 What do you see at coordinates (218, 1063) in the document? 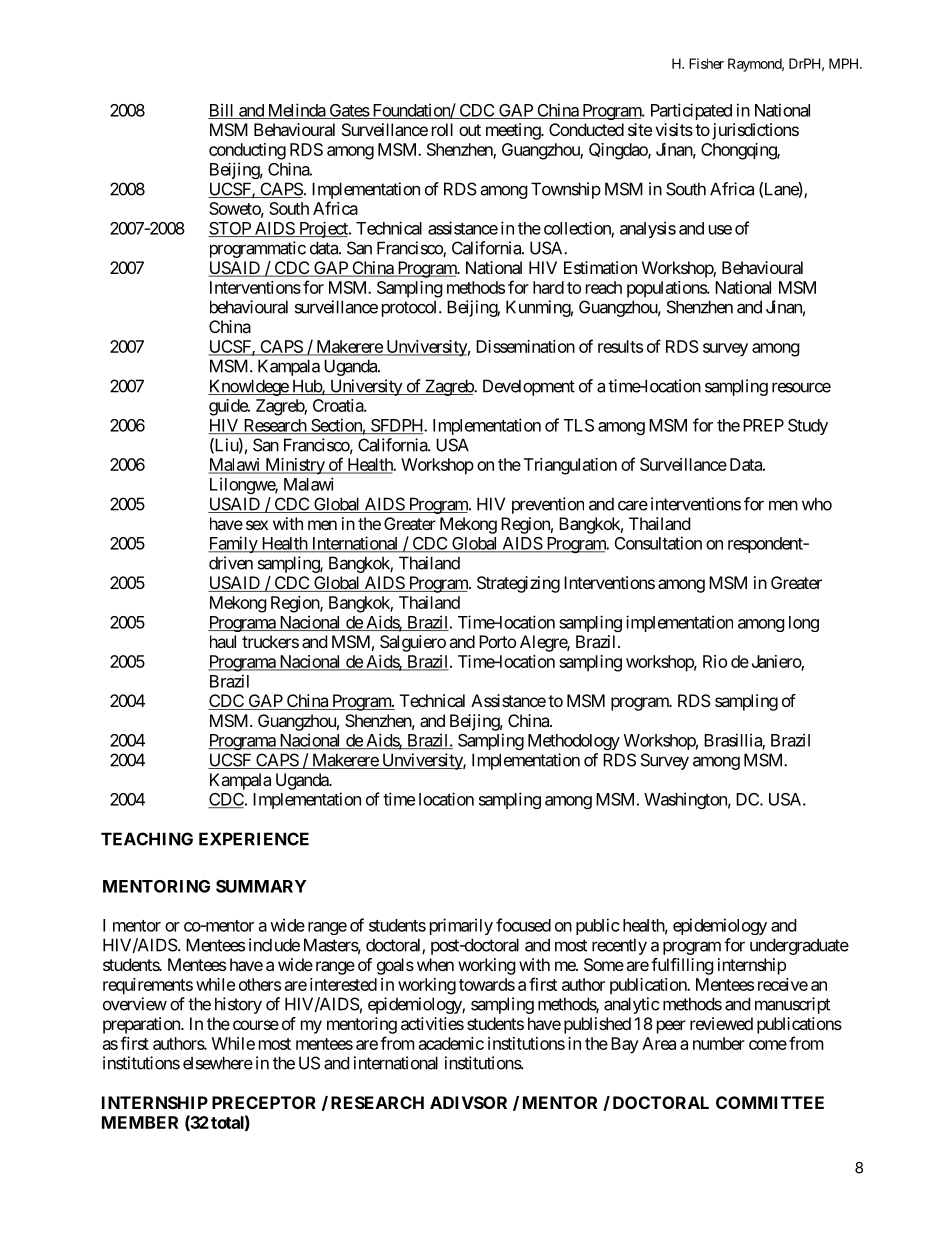
I see `elsewhere` at bounding box center [218, 1063].
